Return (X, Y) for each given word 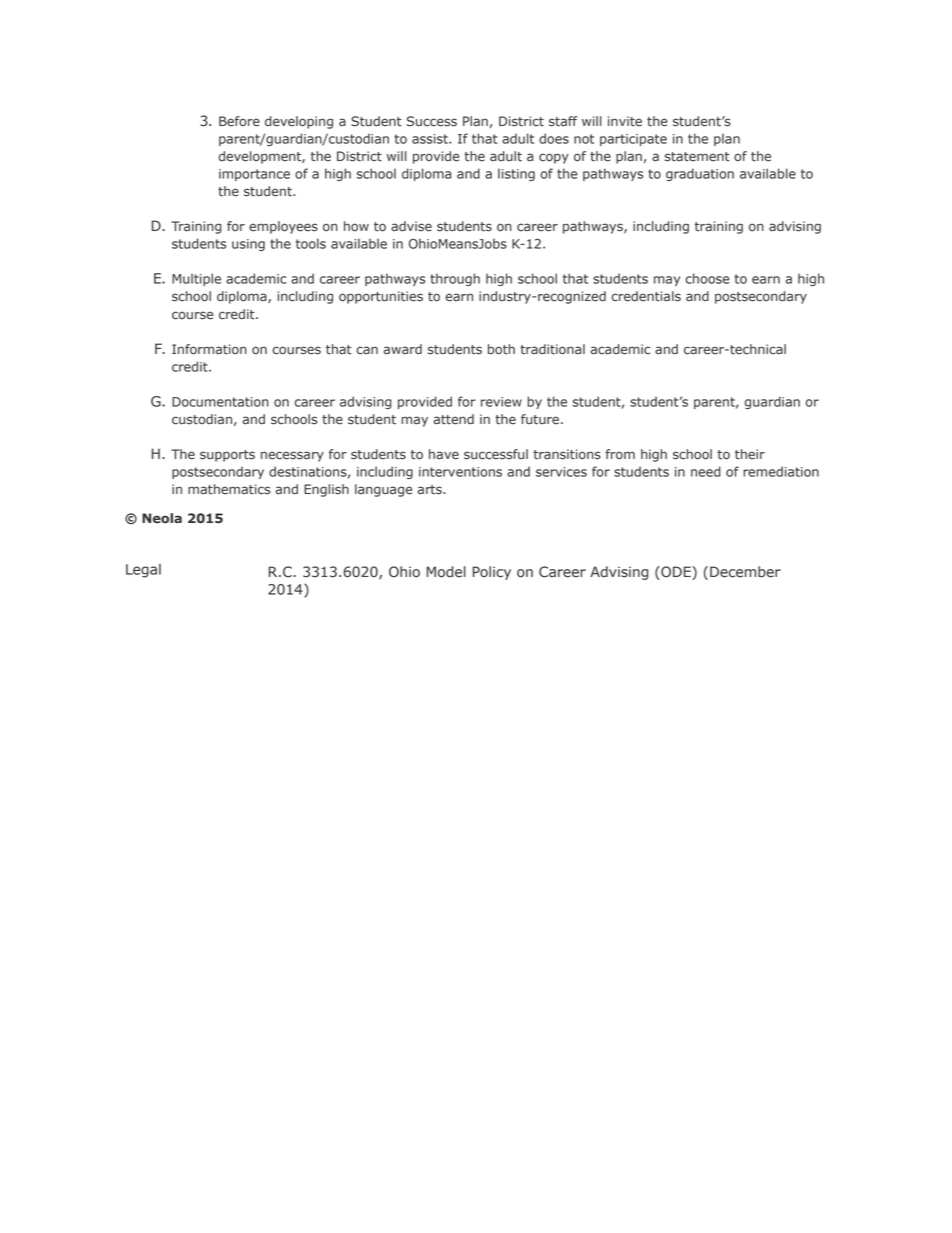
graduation (700, 174)
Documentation (220, 402)
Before (239, 121)
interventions (460, 472)
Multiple (196, 279)
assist (431, 139)
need (706, 471)
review (501, 402)
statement (697, 157)
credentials (646, 296)
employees (283, 227)
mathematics (229, 489)
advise (411, 226)
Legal (143, 571)
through (455, 279)
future (540, 419)
